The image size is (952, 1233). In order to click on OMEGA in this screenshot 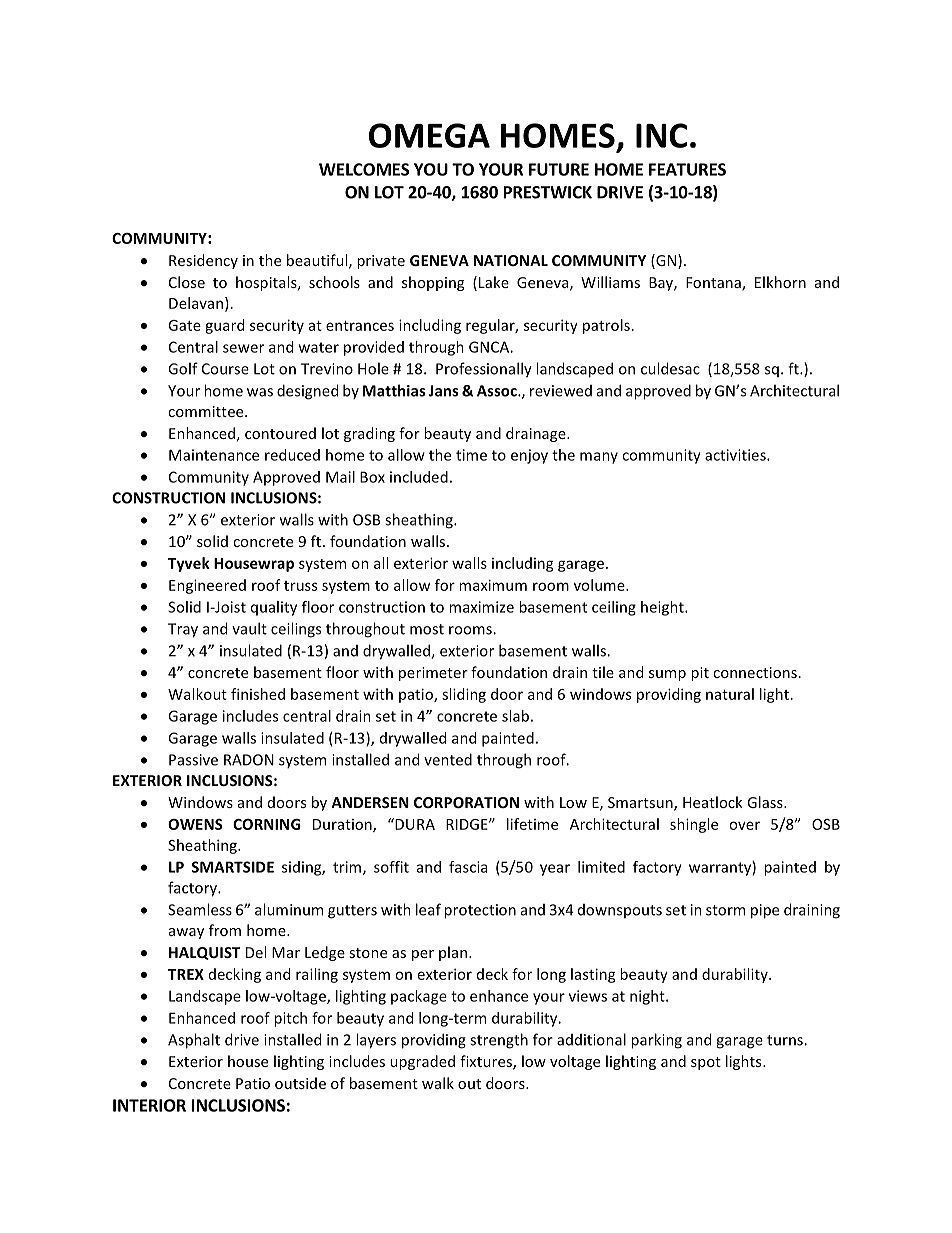, I will do `click(429, 135)`.
